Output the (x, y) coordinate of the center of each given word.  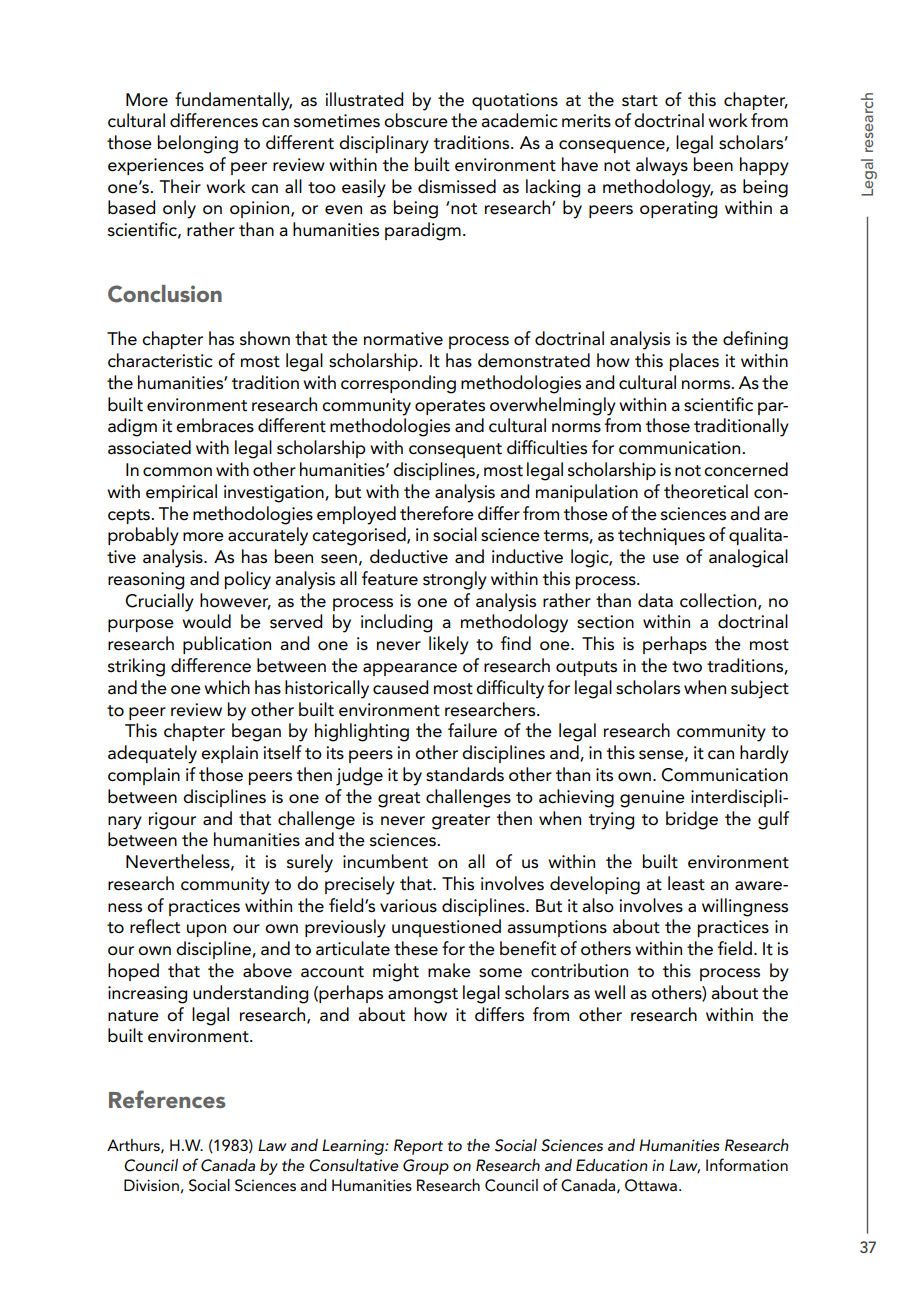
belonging (198, 144)
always (662, 166)
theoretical (706, 491)
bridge (692, 820)
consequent (455, 450)
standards (465, 774)
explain (229, 754)
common (177, 472)
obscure (416, 120)
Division (151, 1185)
